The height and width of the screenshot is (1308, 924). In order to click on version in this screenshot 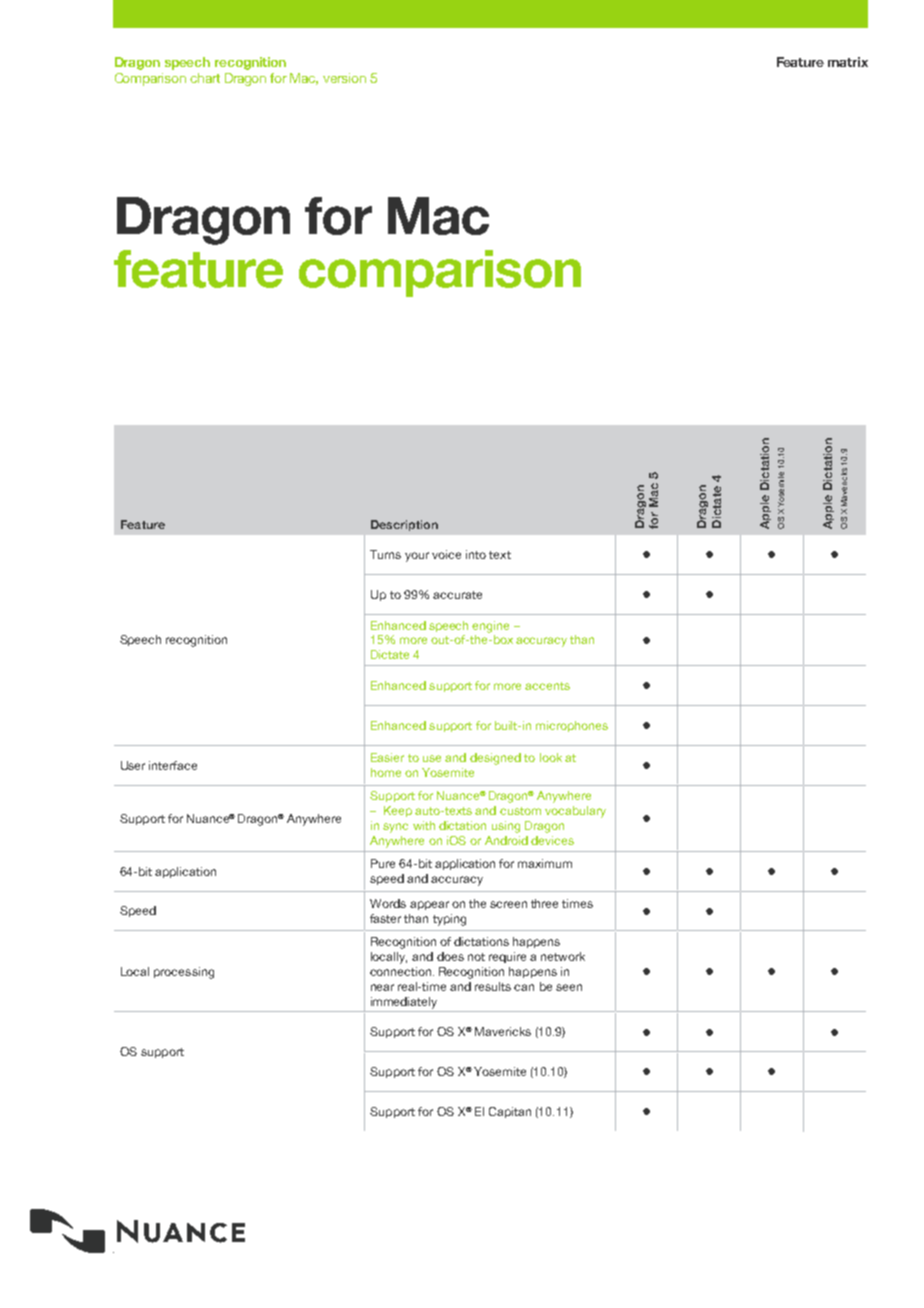, I will do `click(344, 78)`.
